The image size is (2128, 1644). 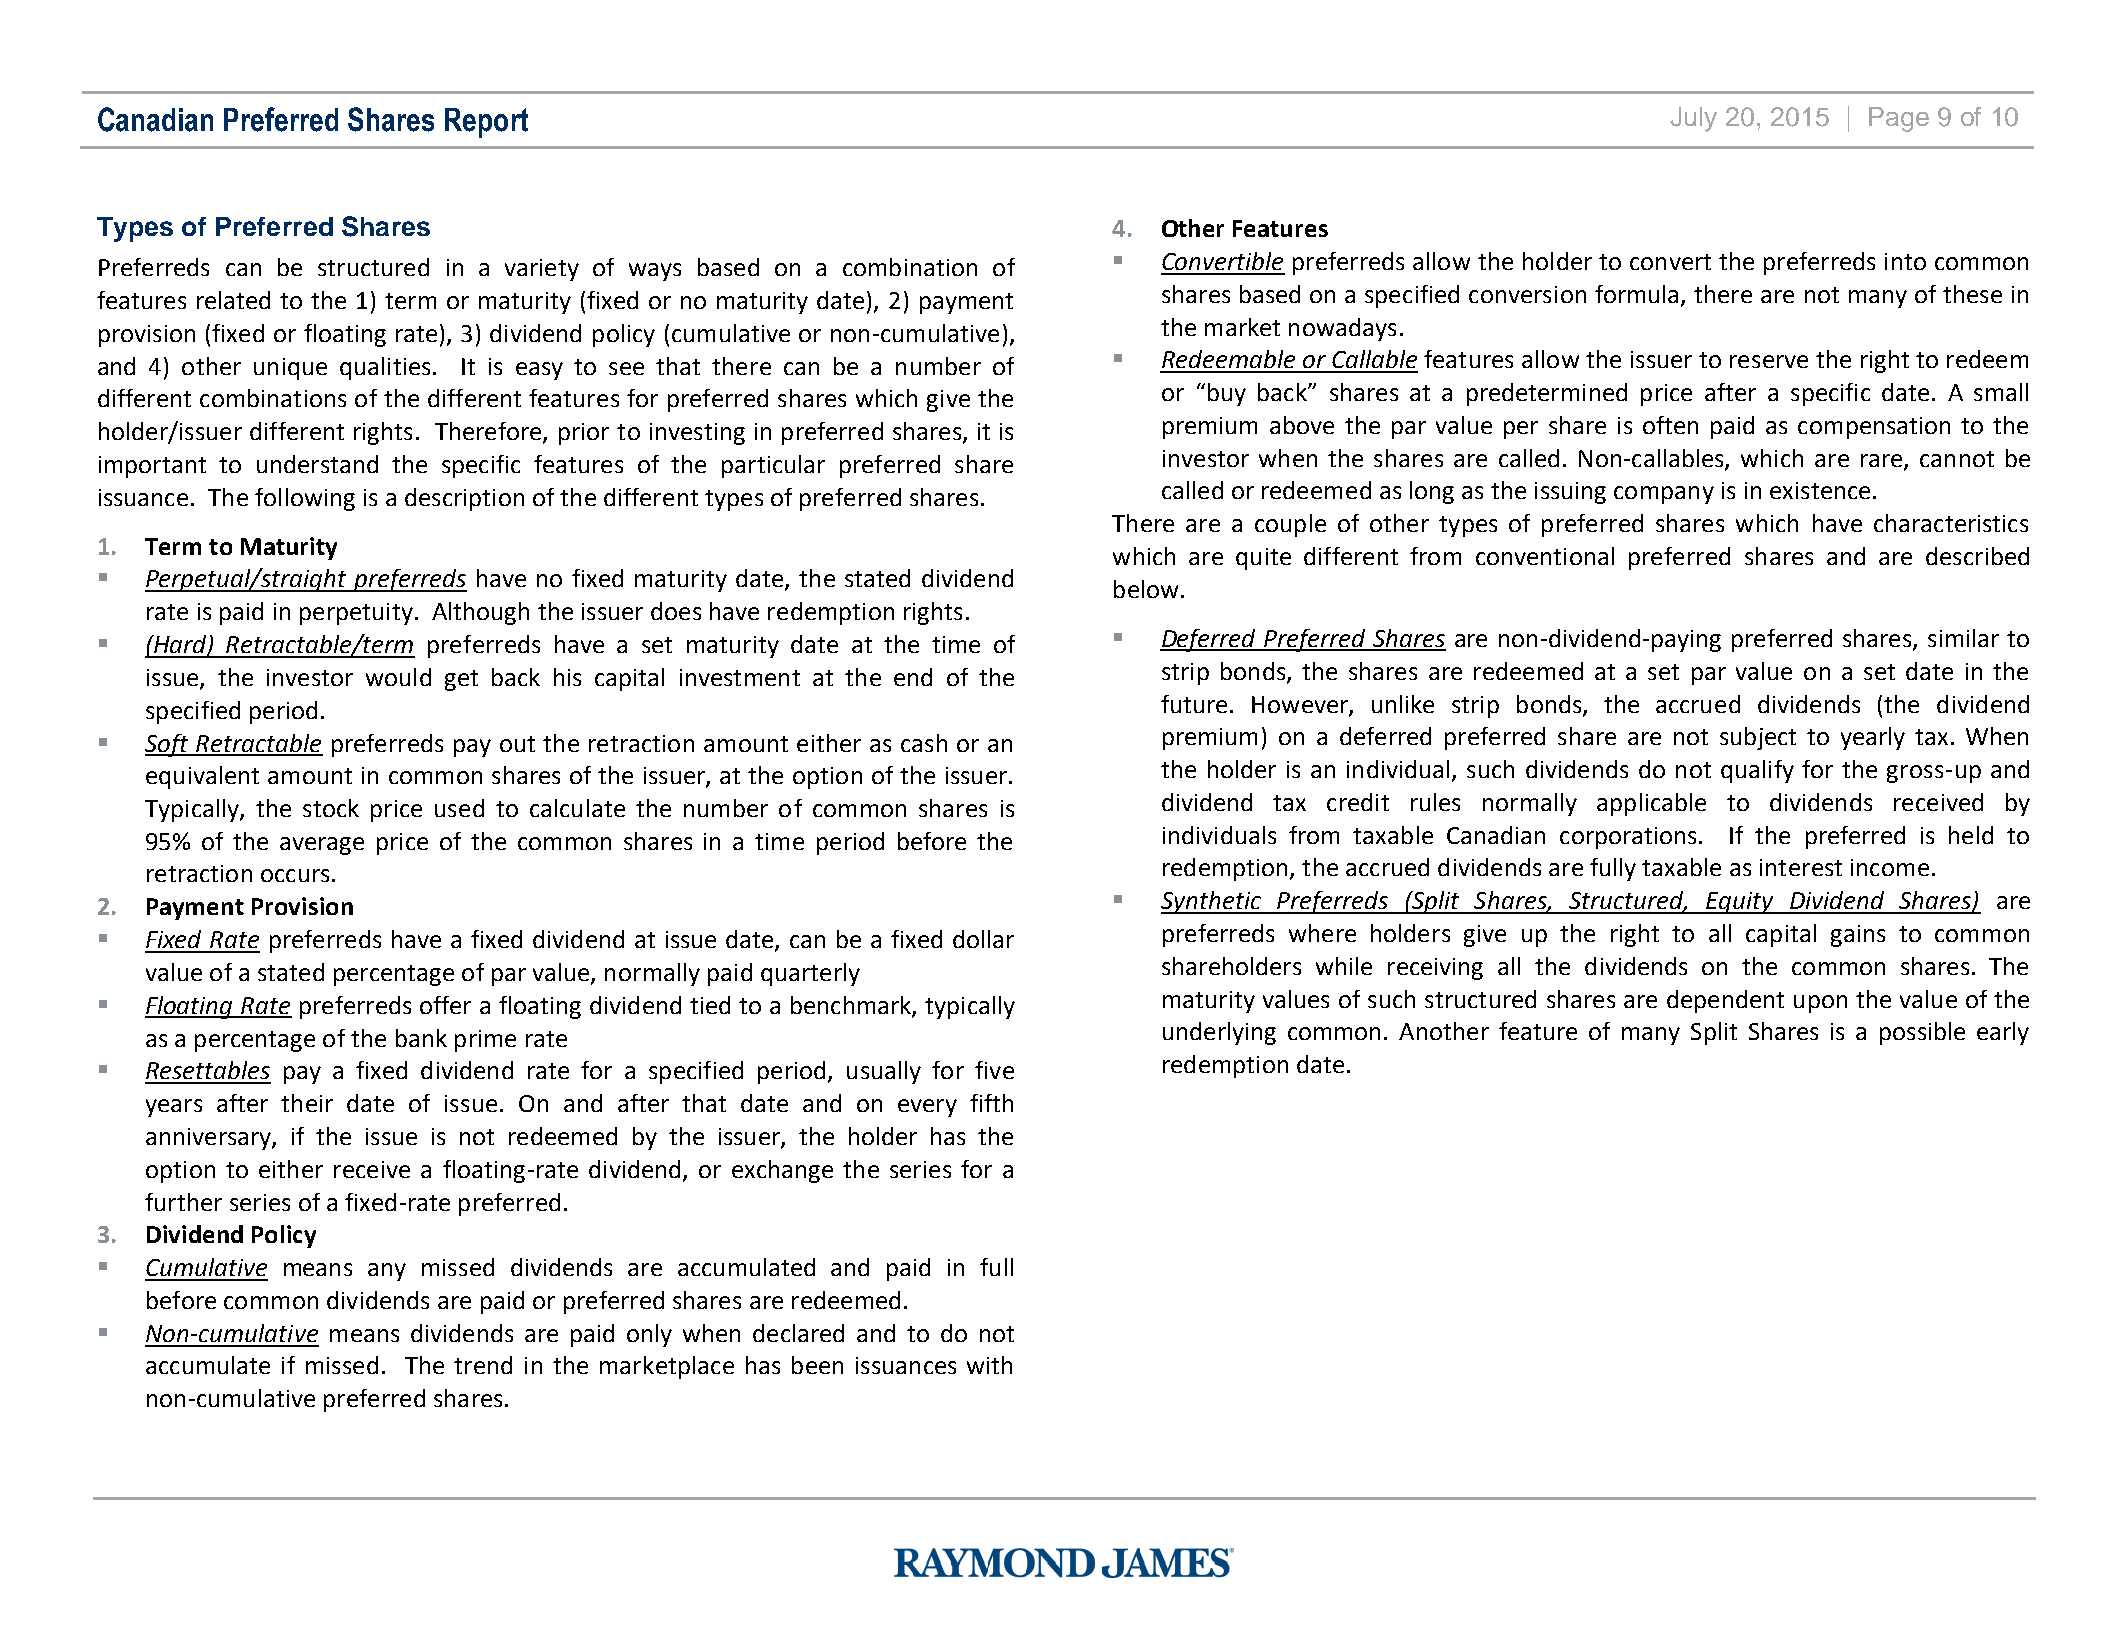 I want to click on trend, so click(x=483, y=1365).
